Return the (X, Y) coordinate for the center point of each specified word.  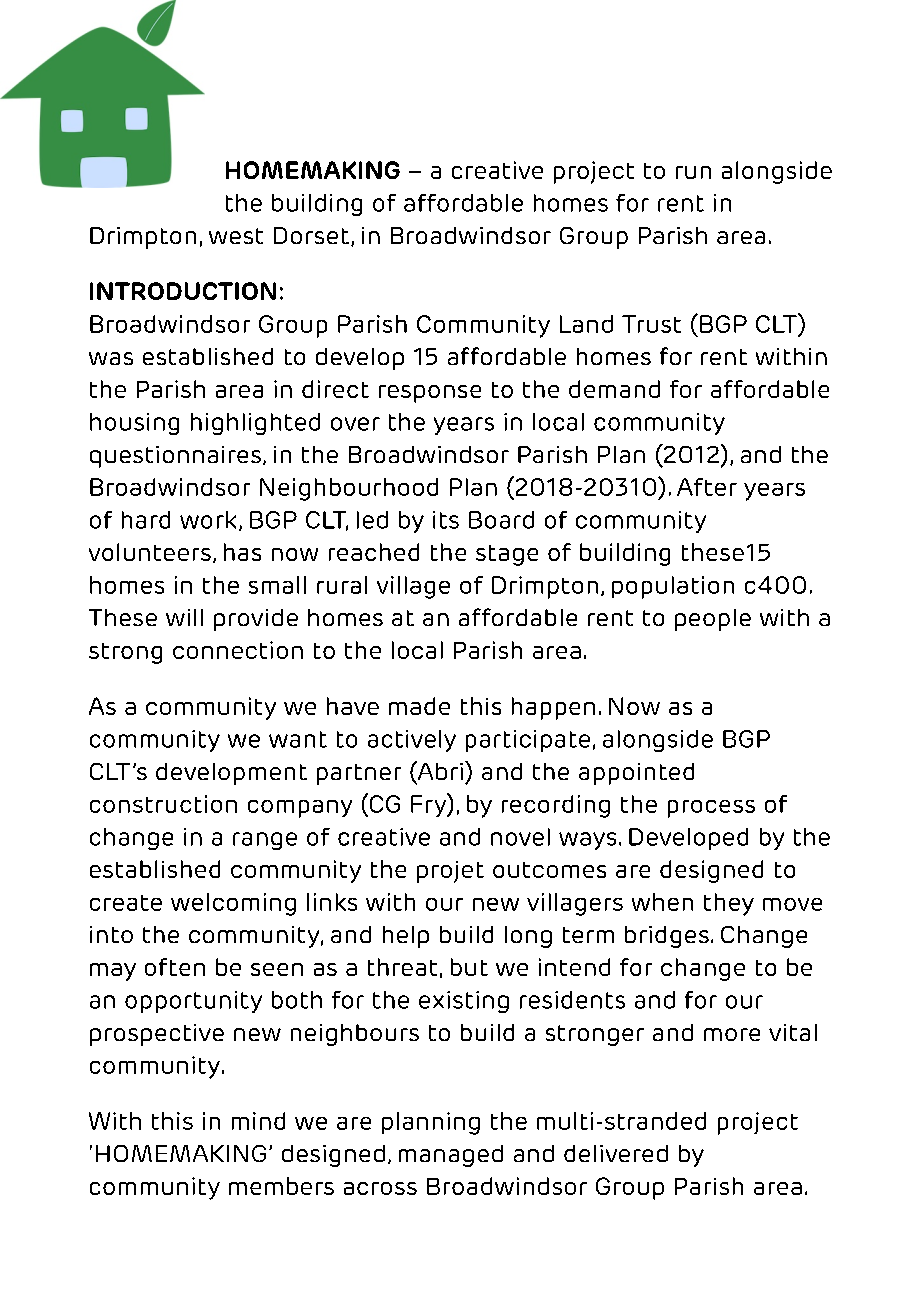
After (707, 487)
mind (258, 1121)
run (693, 172)
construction (163, 804)
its (446, 520)
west (236, 236)
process (711, 809)
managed (451, 1156)
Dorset (311, 235)
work (208, 520)
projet (450, 872)
